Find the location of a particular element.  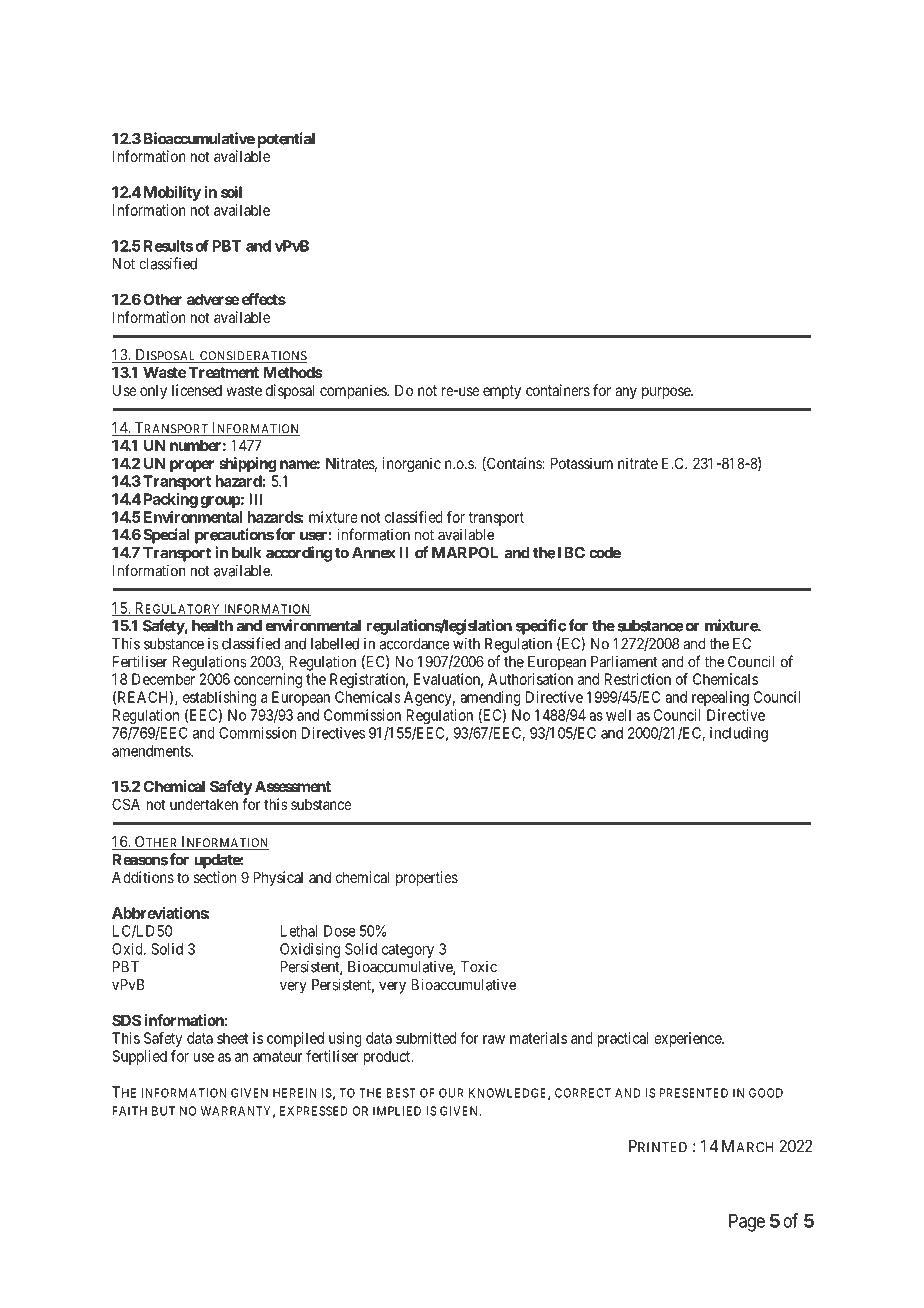

IMPLIED is located at coordinates (397, 1111).
